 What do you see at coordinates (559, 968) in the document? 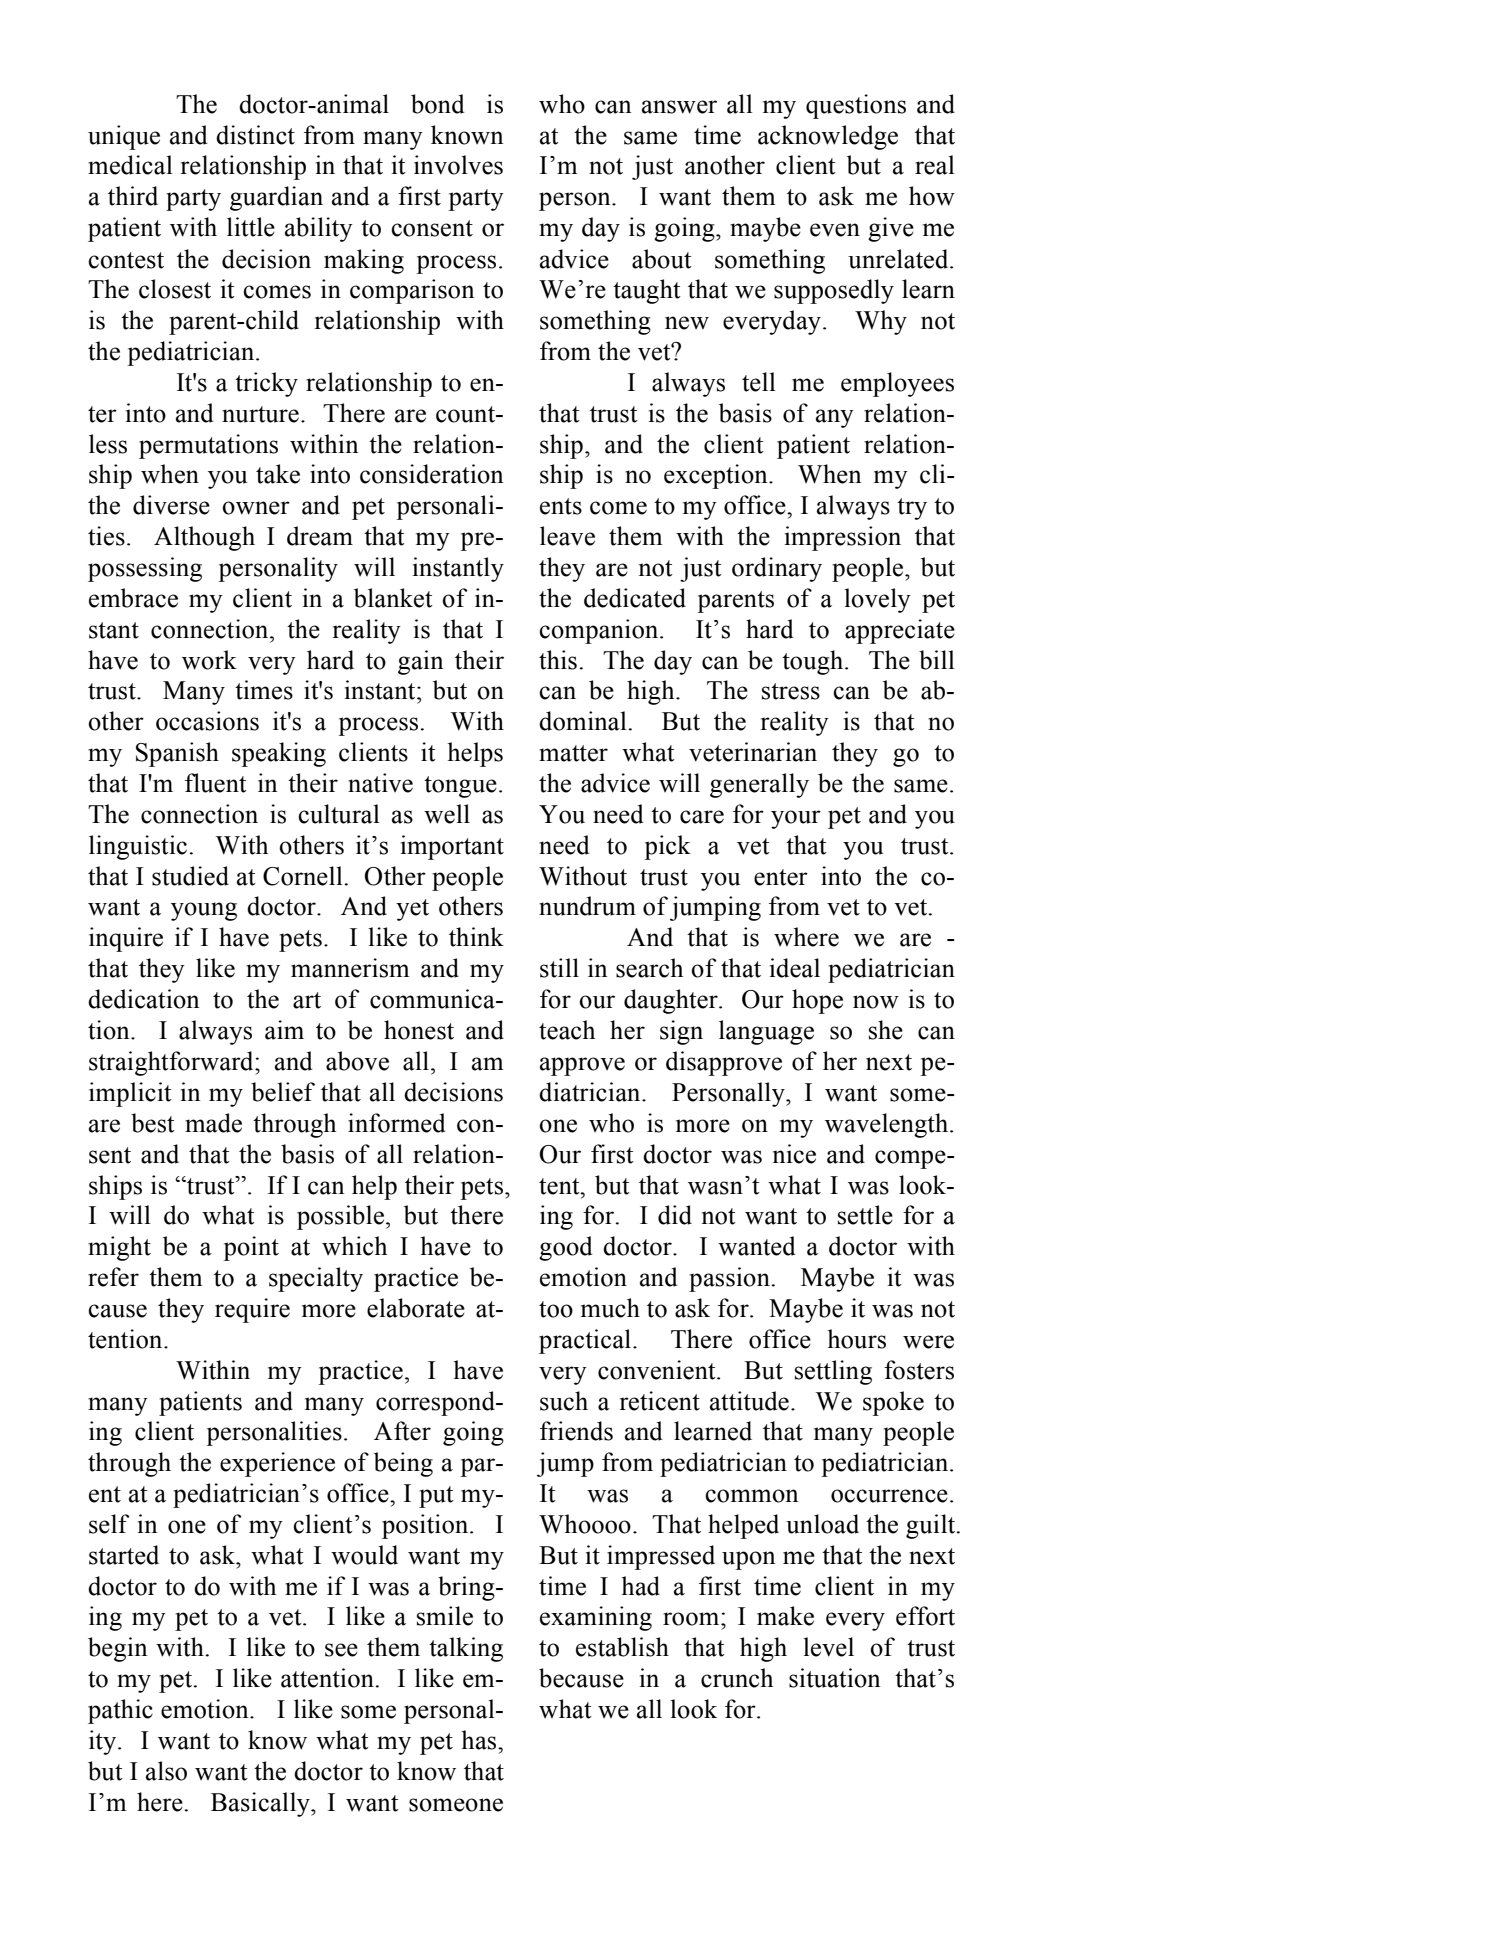
I see `still` at bounding box center [559, 968].
